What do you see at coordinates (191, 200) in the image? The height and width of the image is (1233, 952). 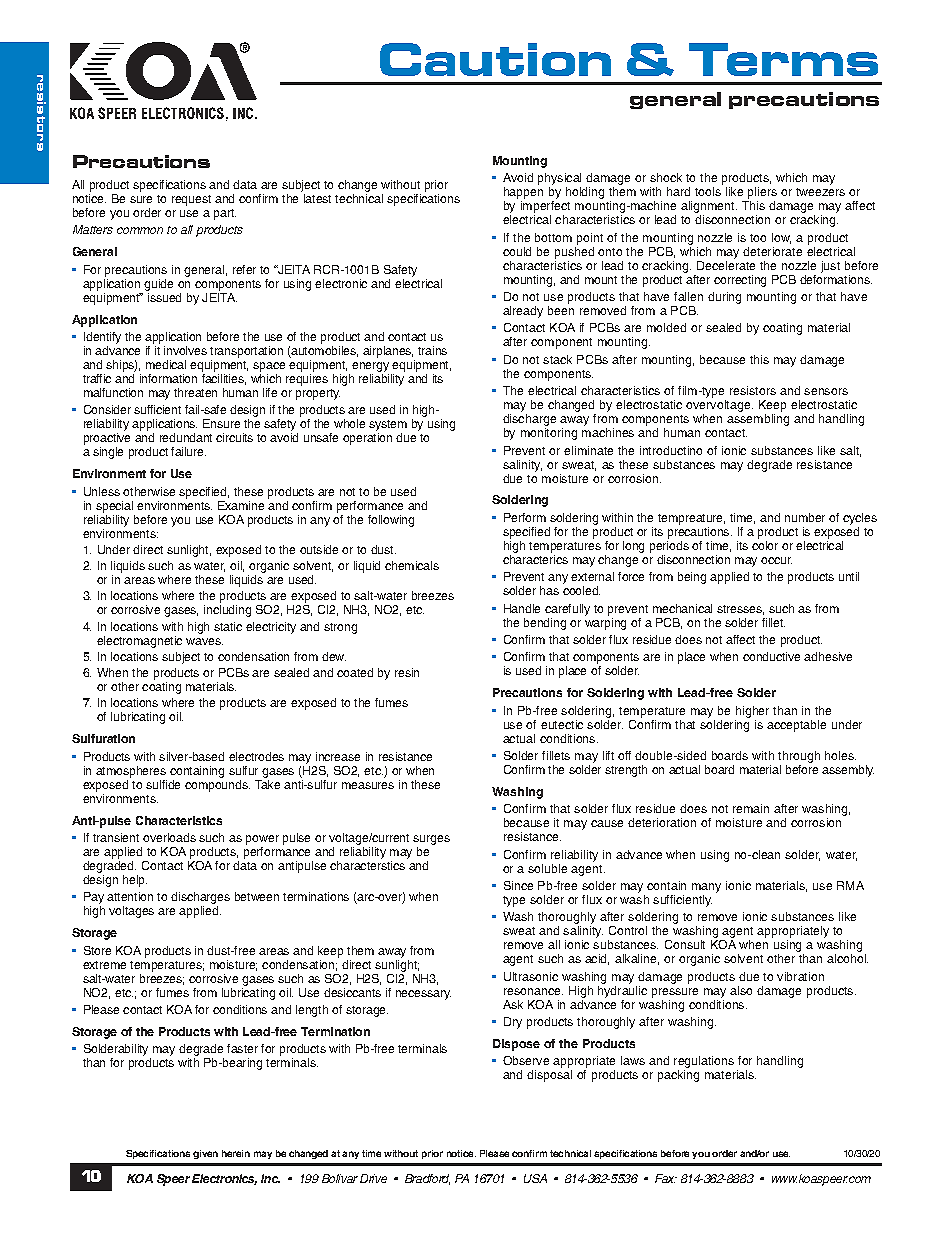 I see `request` at bounding box center [191, 200].
